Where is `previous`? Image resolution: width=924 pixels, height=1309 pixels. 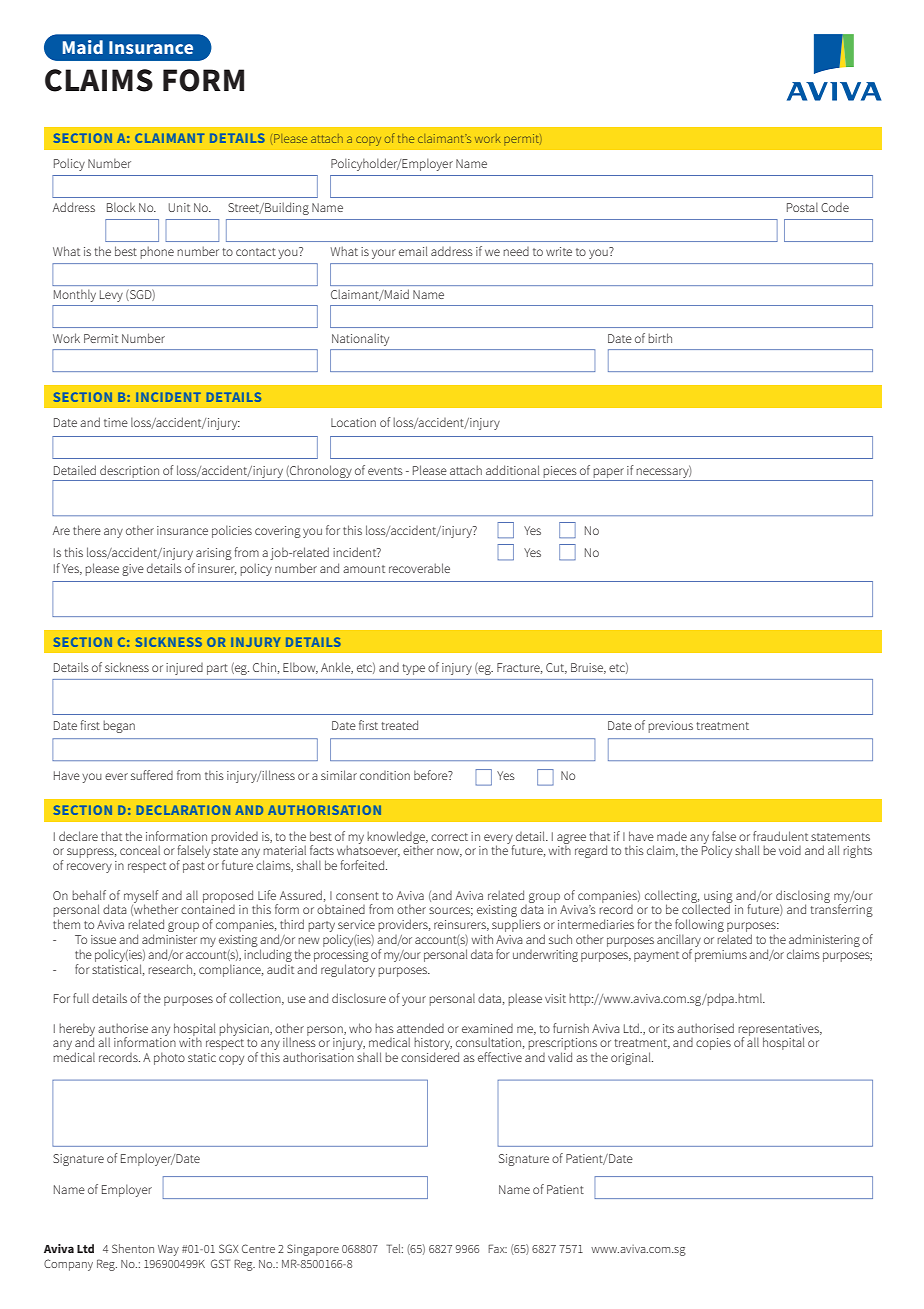 previous is located at coordinates (670, 727).
